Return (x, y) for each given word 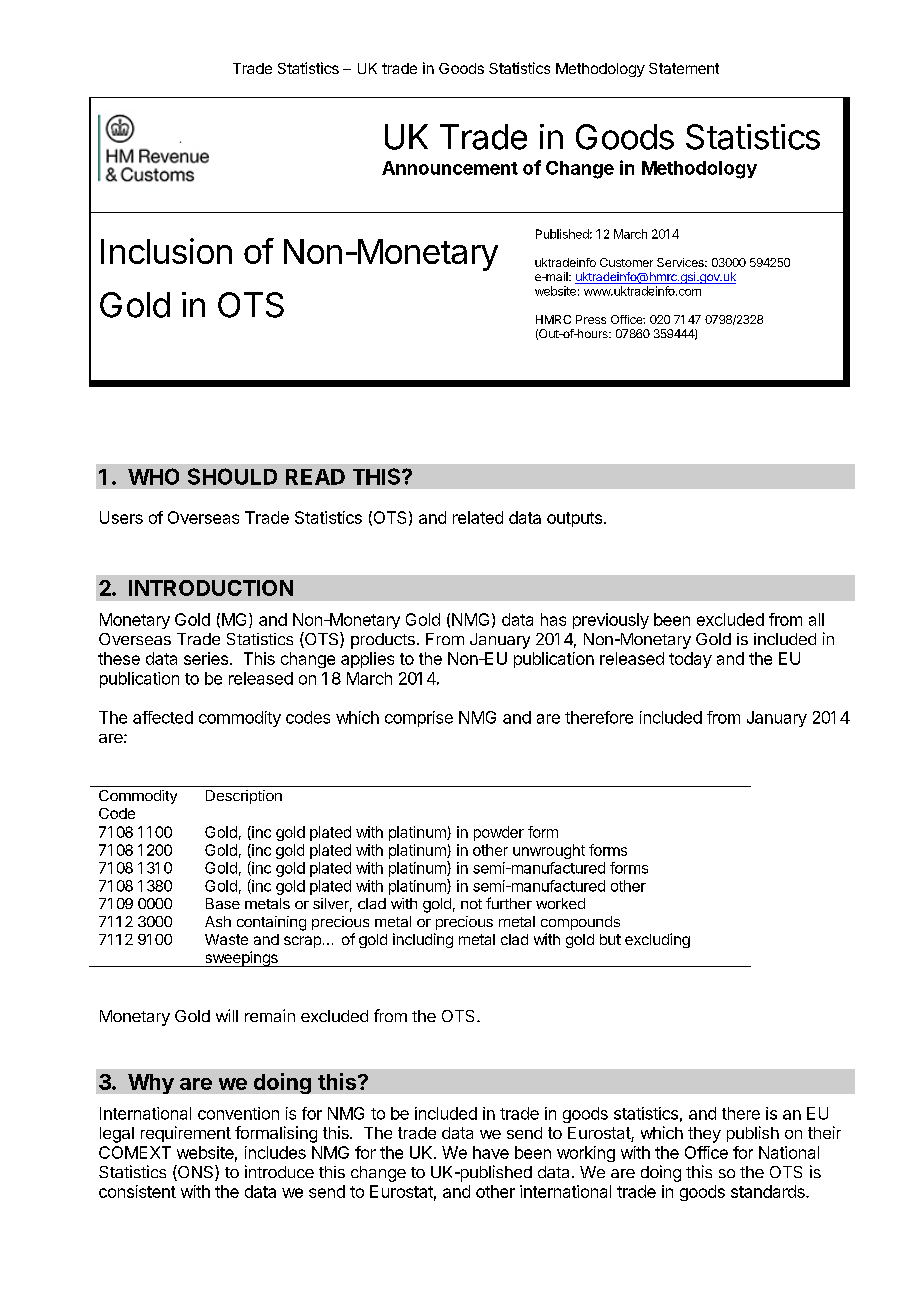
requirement (186, 1134)
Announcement (450, 168)
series (206, 658)
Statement (684, 68)
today (690, 660)
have (491, 1152)
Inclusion (166, 251)
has (553, 619)
